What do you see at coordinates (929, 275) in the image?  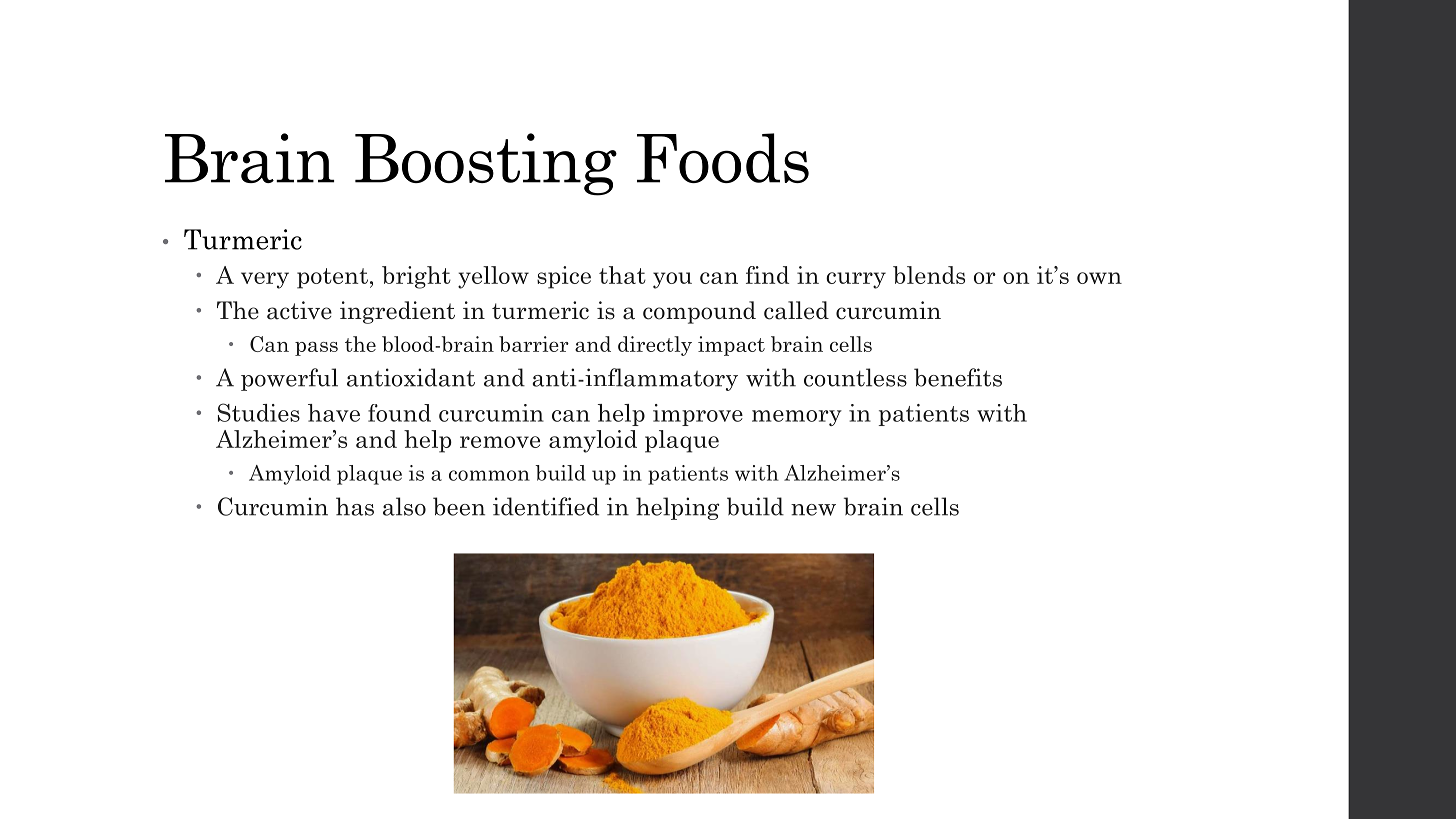 I see `blends` at bounding box center [929, 275].
